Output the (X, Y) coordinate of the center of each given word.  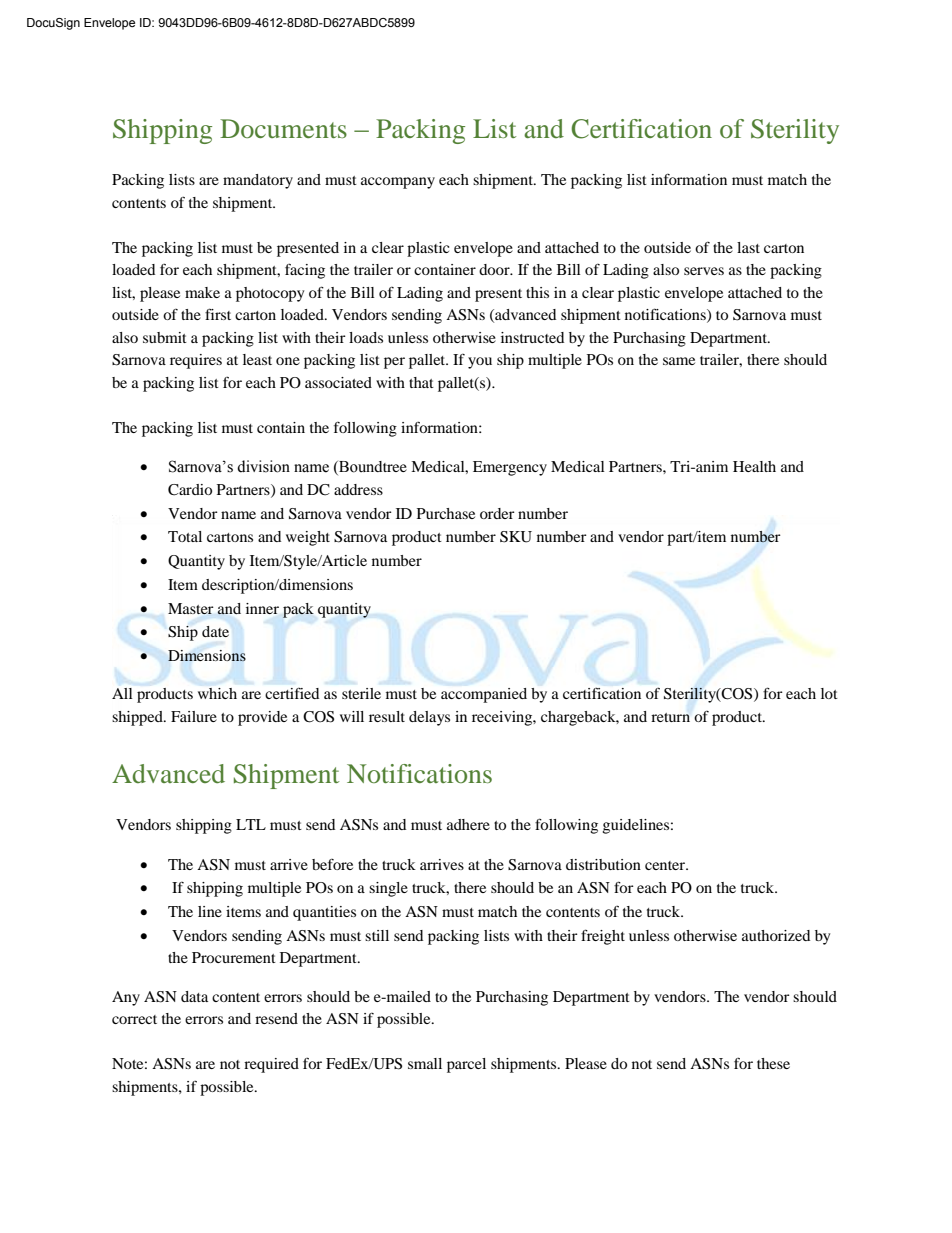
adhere (468, 824)
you (480, 363)
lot (829, 693)
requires (196, 361)
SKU (516, 537)
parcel (466, 1065)
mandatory (258, 181)
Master (191, 608)
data (194, 996)
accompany (398, 183)
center (666, 865)
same (679, 361)
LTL (251, 824)
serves (704, 271)
